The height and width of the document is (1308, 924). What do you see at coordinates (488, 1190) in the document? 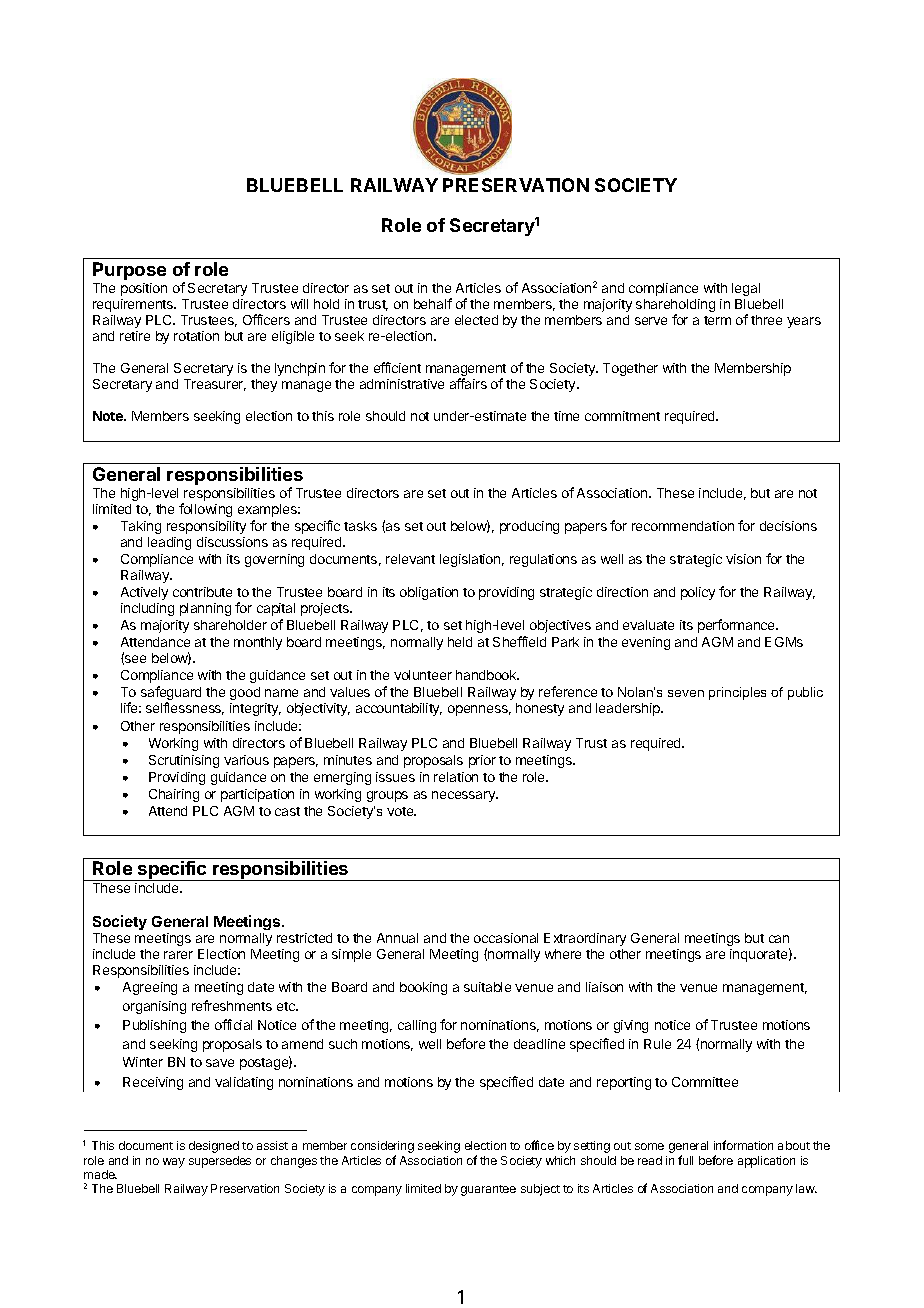
I see `guarantee` at bounding box center [488, 1190].
